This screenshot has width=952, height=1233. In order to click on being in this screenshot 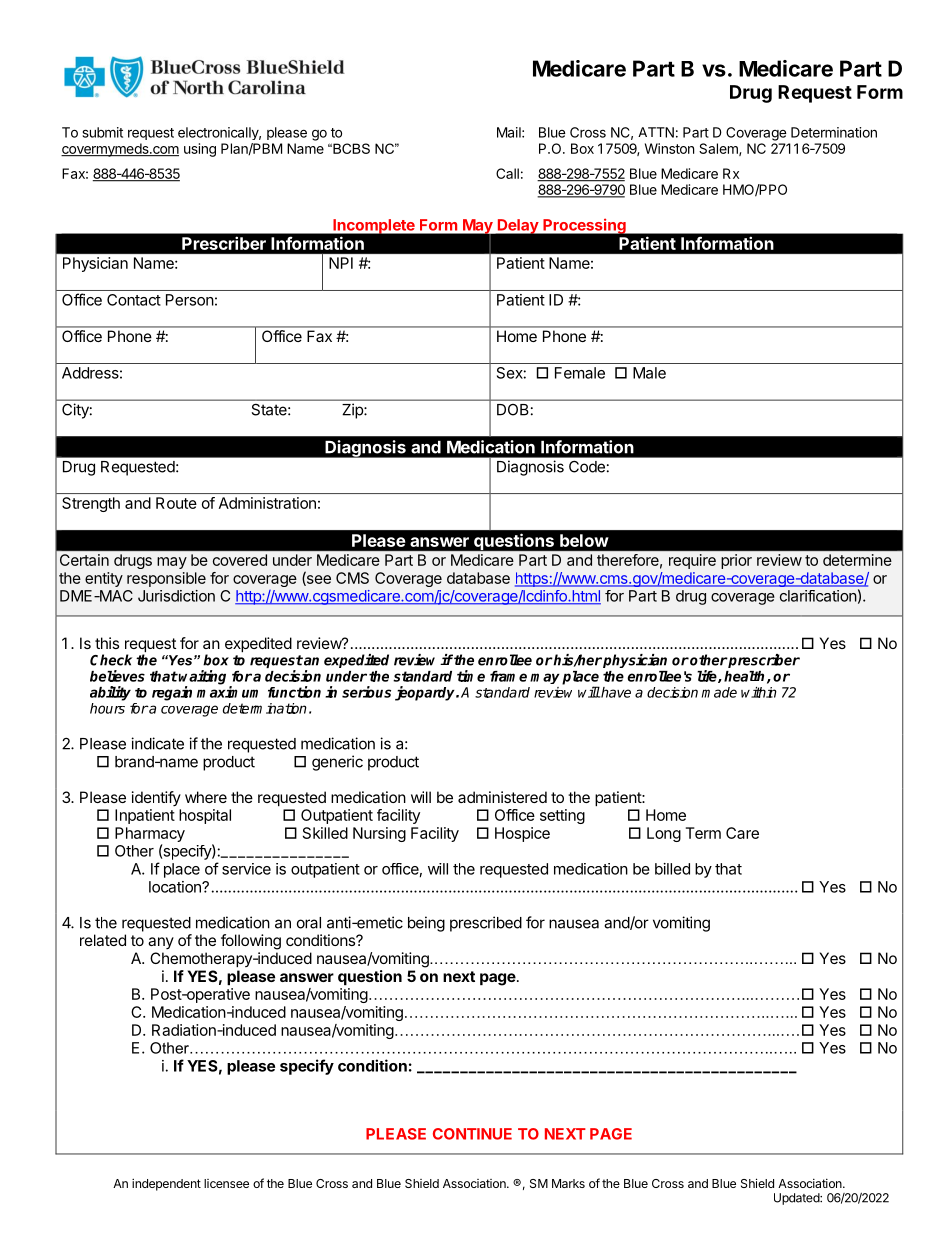, I will do `click(426, 924)`.
